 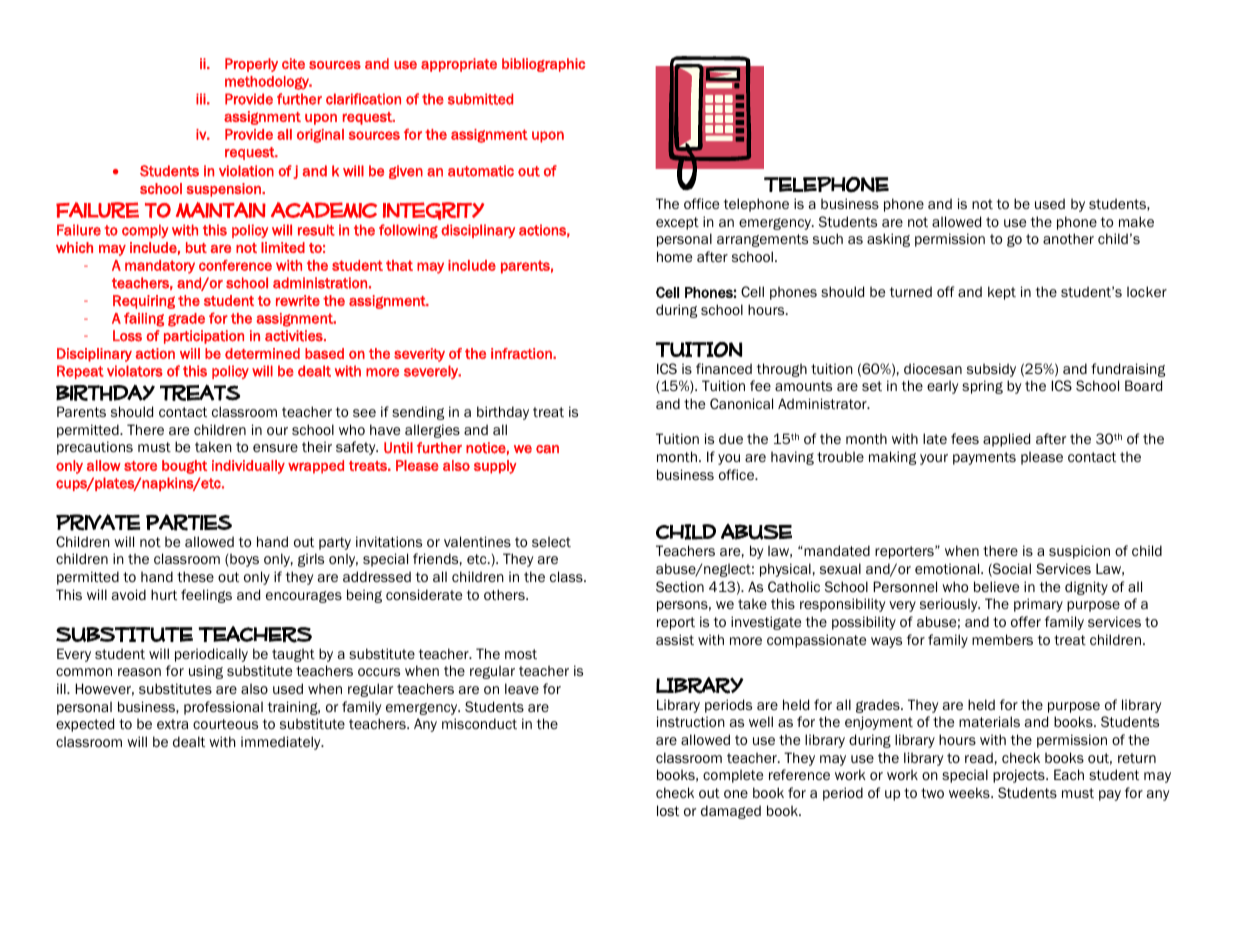 What do you see at coordinates (206, 672) in the screenshot?
I see `using` at bounding box center [206, 672].
